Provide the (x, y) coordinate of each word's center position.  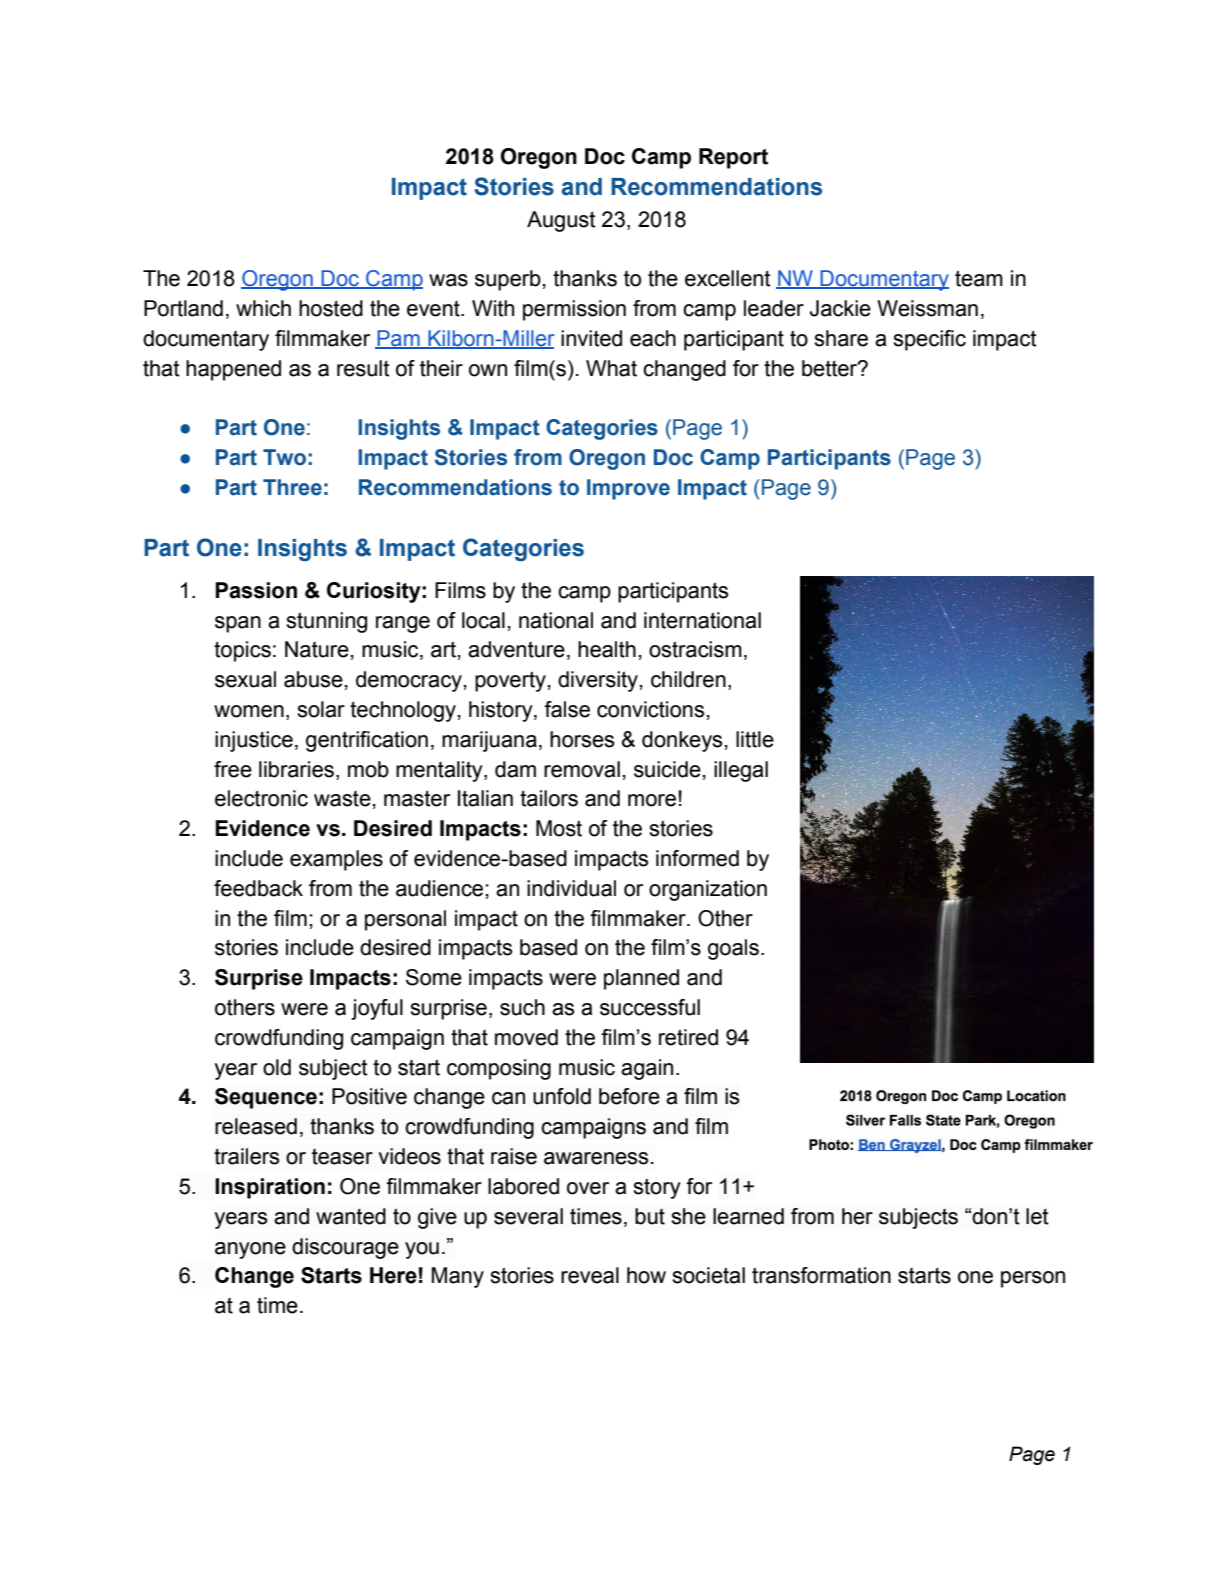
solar (321, 709)
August (561, 221)
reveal (590, 1275)
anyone (250, 1250)
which (263, 308)
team (979, 278)
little (755, 739)
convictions (650, 709)
